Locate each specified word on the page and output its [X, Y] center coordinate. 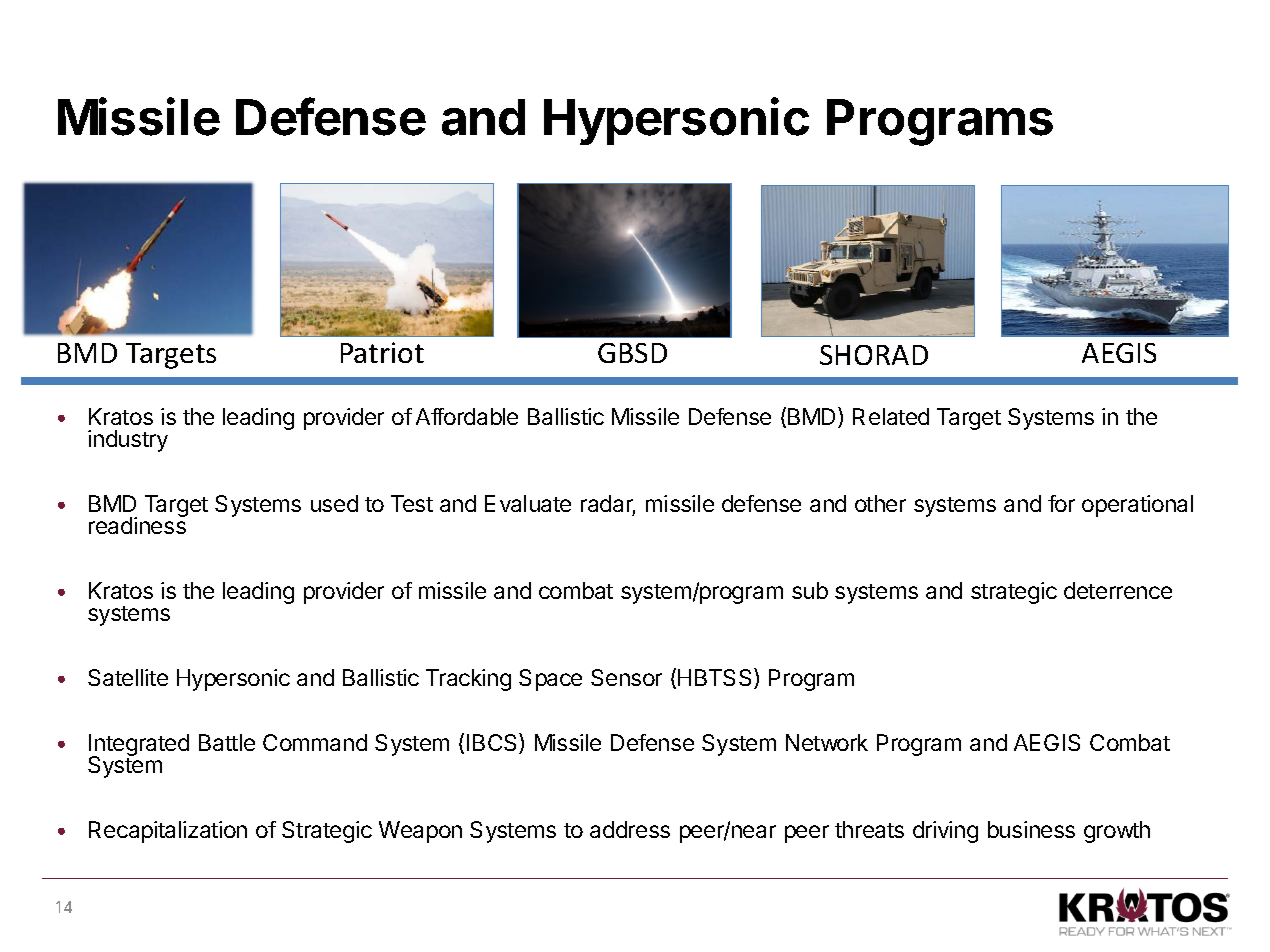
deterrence [1118, 590]
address [630, 829]
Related [891, 416]
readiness [138, 524]
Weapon [420, 832]
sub [810, 590]
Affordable [467, 416]
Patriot [382, 352]
